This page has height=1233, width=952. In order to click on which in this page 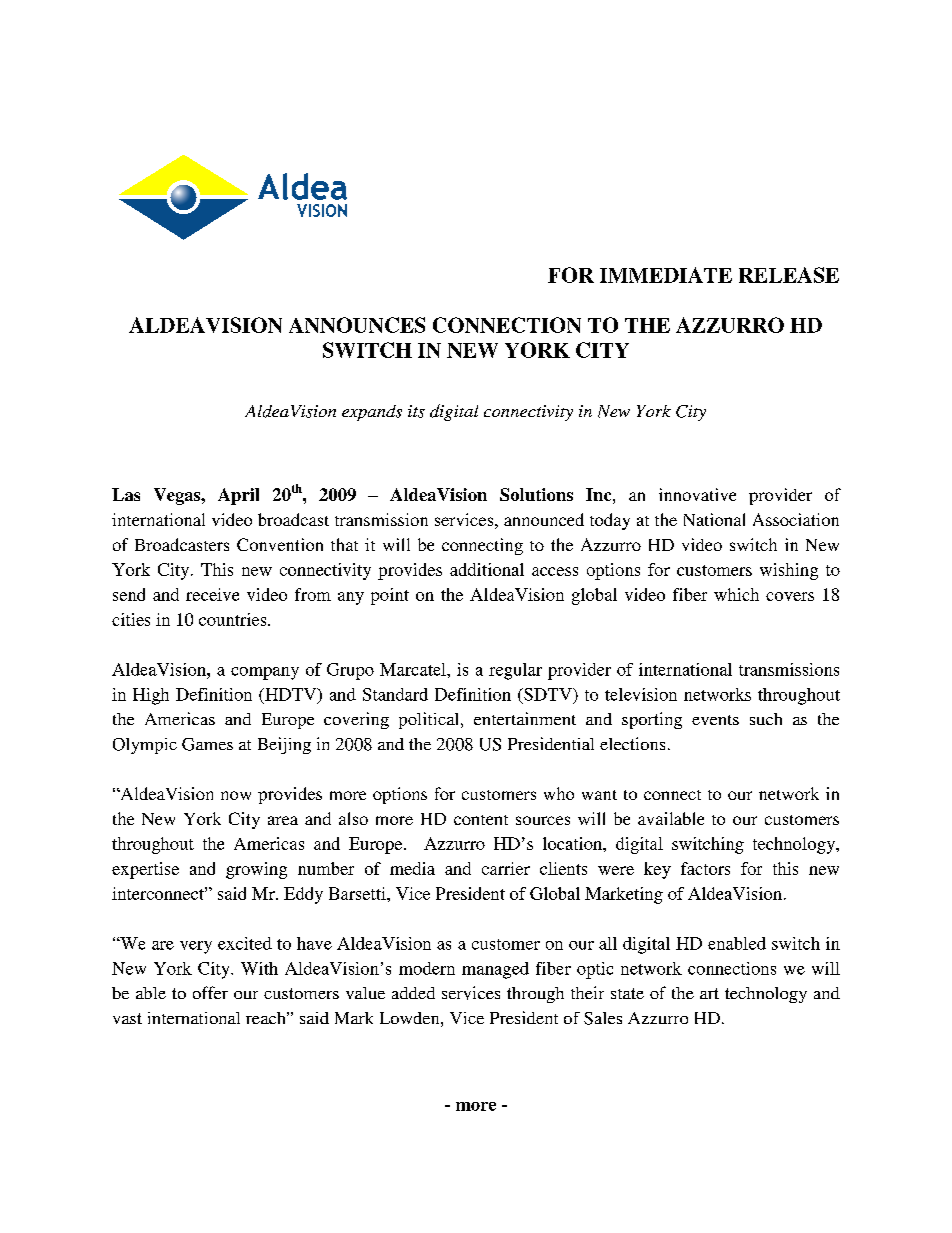, I will do `click(736, 594)`.
